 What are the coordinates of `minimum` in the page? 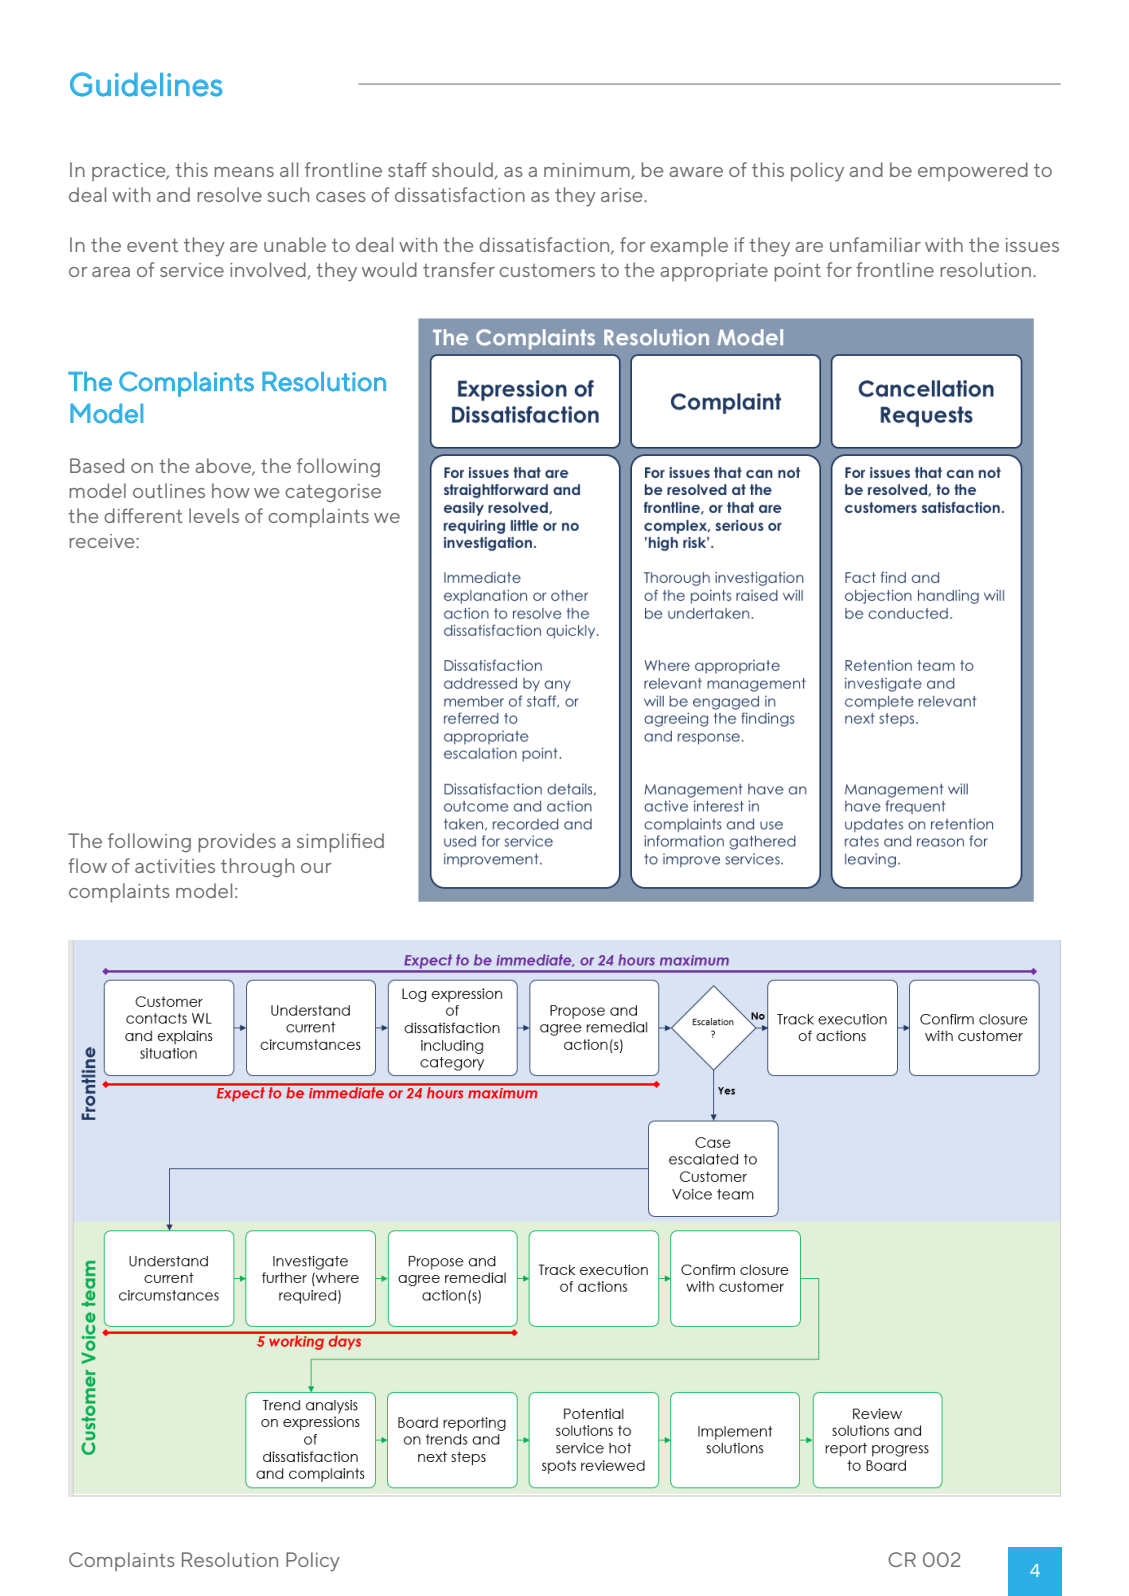 It's located at (588, 171).
